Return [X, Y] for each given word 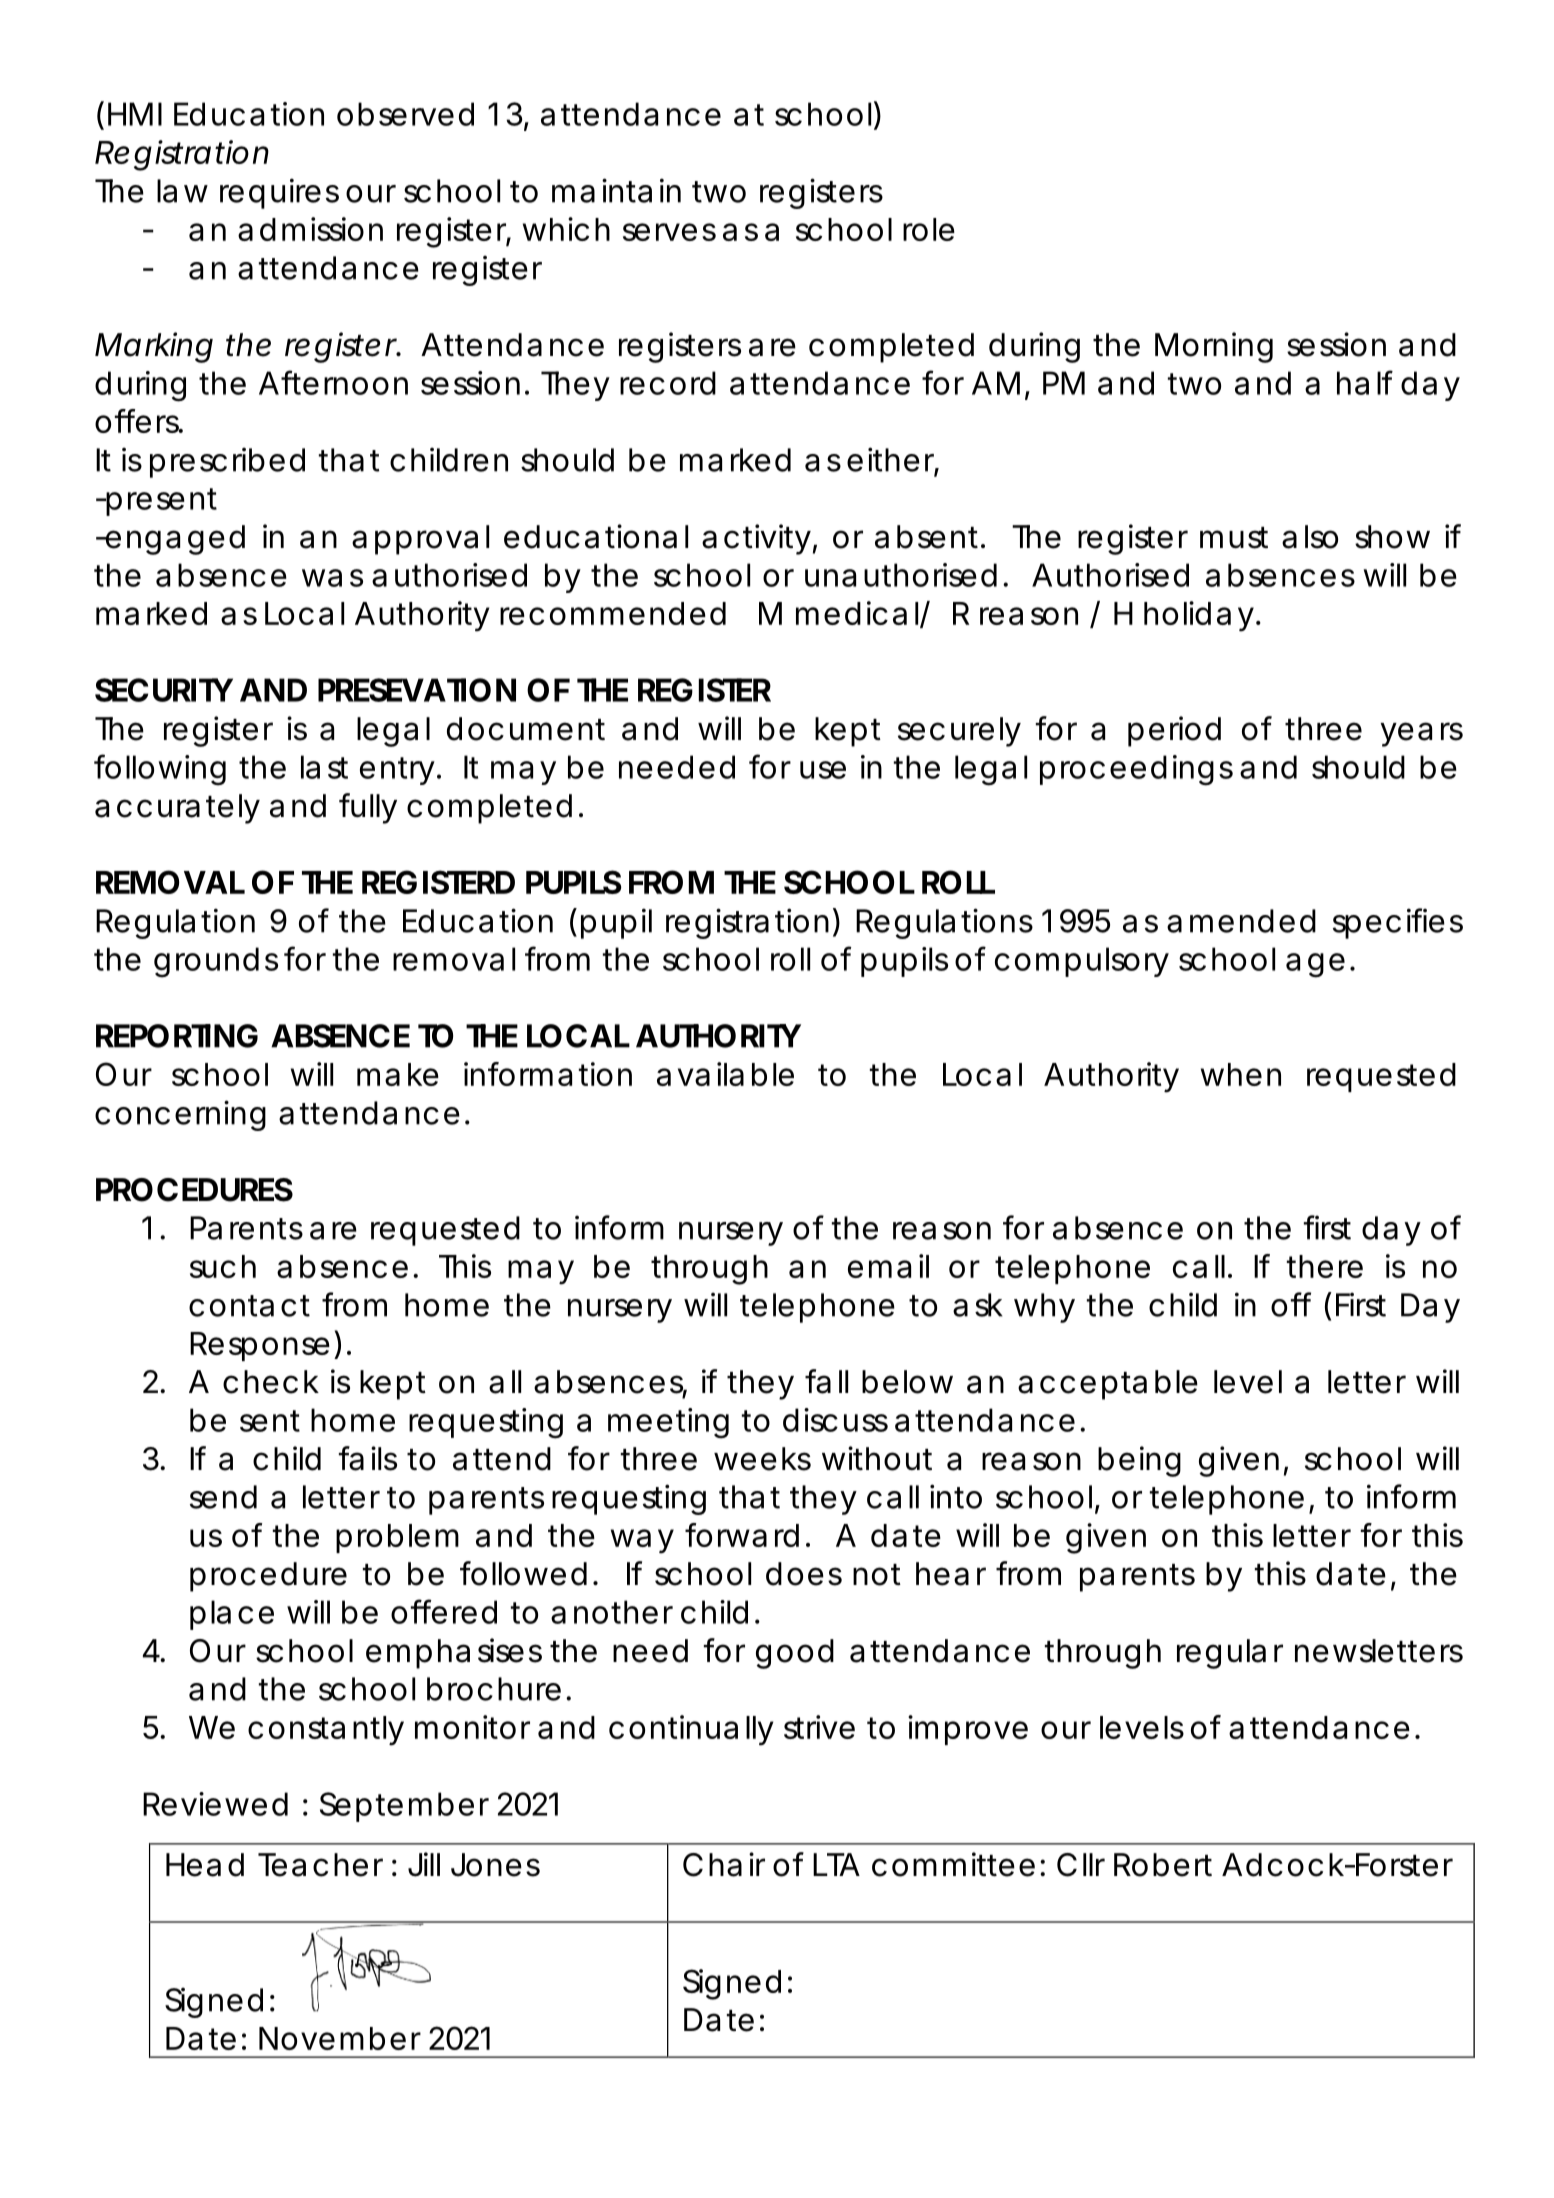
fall [826, 1381]
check [271, 1382]
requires [279, 193]
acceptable [1108, 1385]
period [1174, 731]
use [823, 770]
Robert [1163, 1865]
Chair [724, 1864]
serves [669, 232]
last [324, 767]
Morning [1214, 347]
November [340, 2038]
